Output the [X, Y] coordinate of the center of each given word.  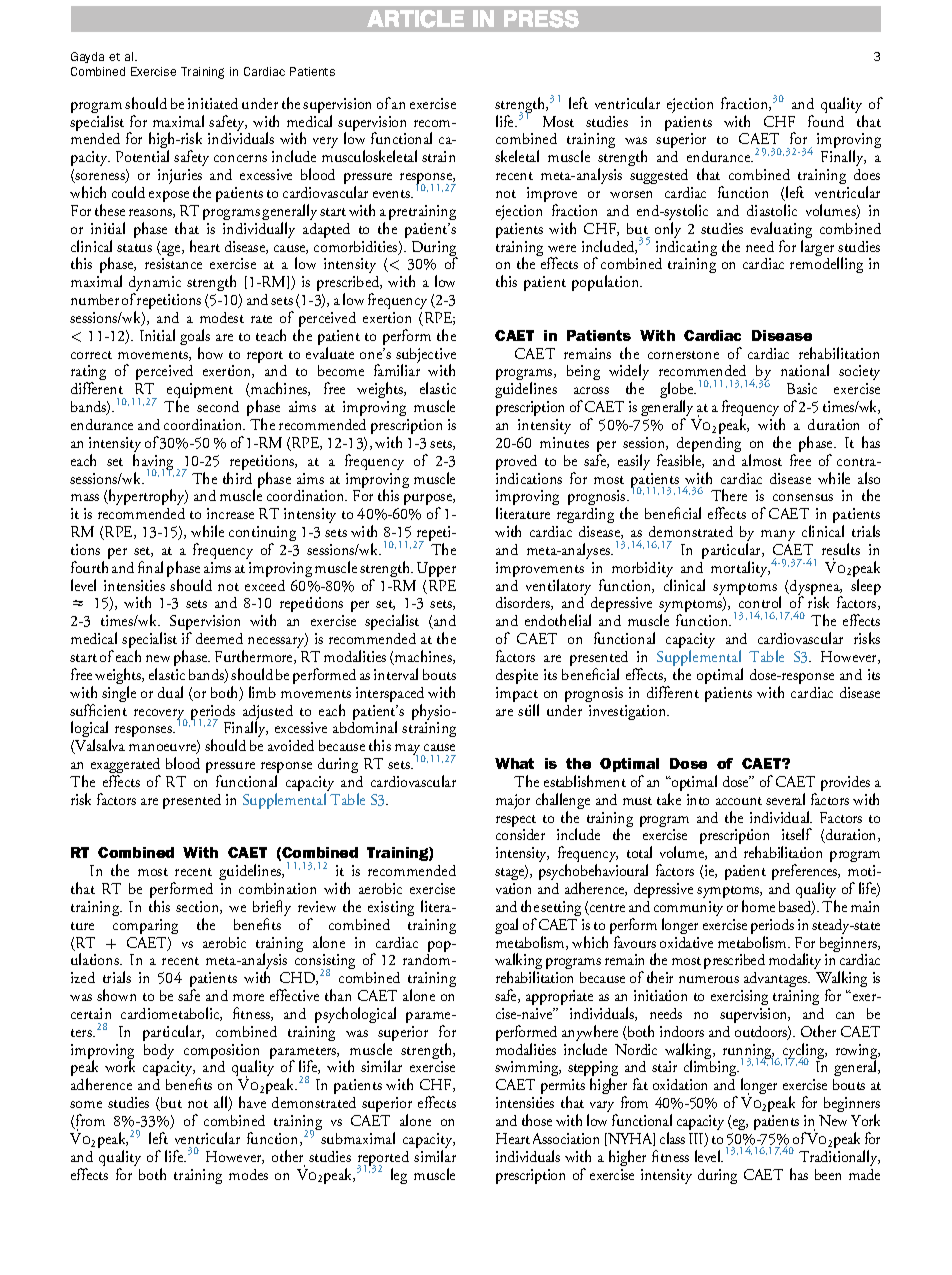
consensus [803, 497]
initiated [213, 103]
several [785, 799]
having [153, 463]
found [826, 121]
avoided [291, 745]
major [513, 801]
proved [516, 462]
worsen [631, 194]
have [252, 1102]
